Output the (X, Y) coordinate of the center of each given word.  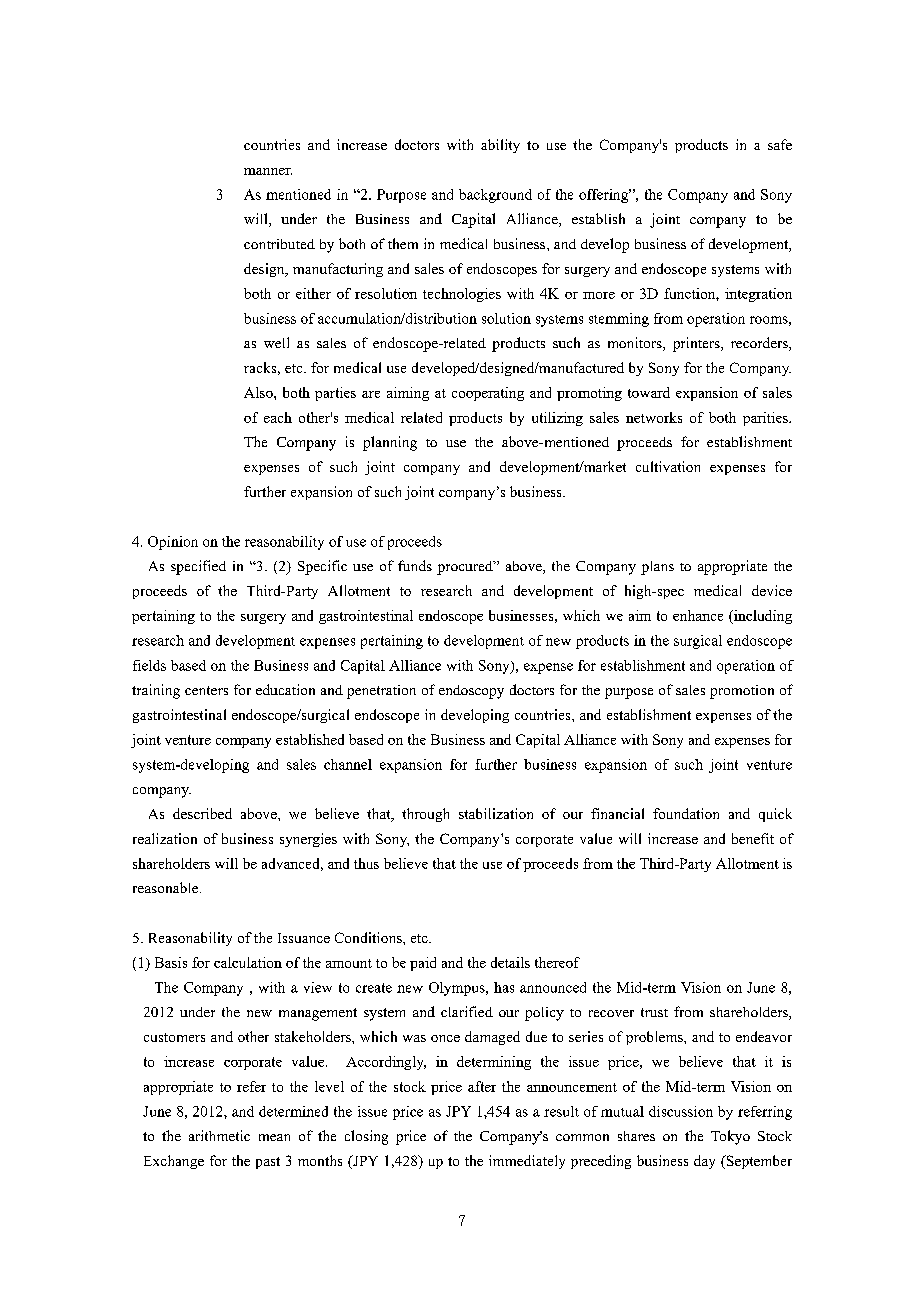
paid (423, 964)
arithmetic (219, 1135)
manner (268, 171)
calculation (248, 962)
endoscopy (471, 692)
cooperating (488, 394)
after (482, 1086)
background (495, 196)
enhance (698, 615)
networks (654, 417)
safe (780, 144)
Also (259, 392)
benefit (753, 838)
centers (206, 690)
